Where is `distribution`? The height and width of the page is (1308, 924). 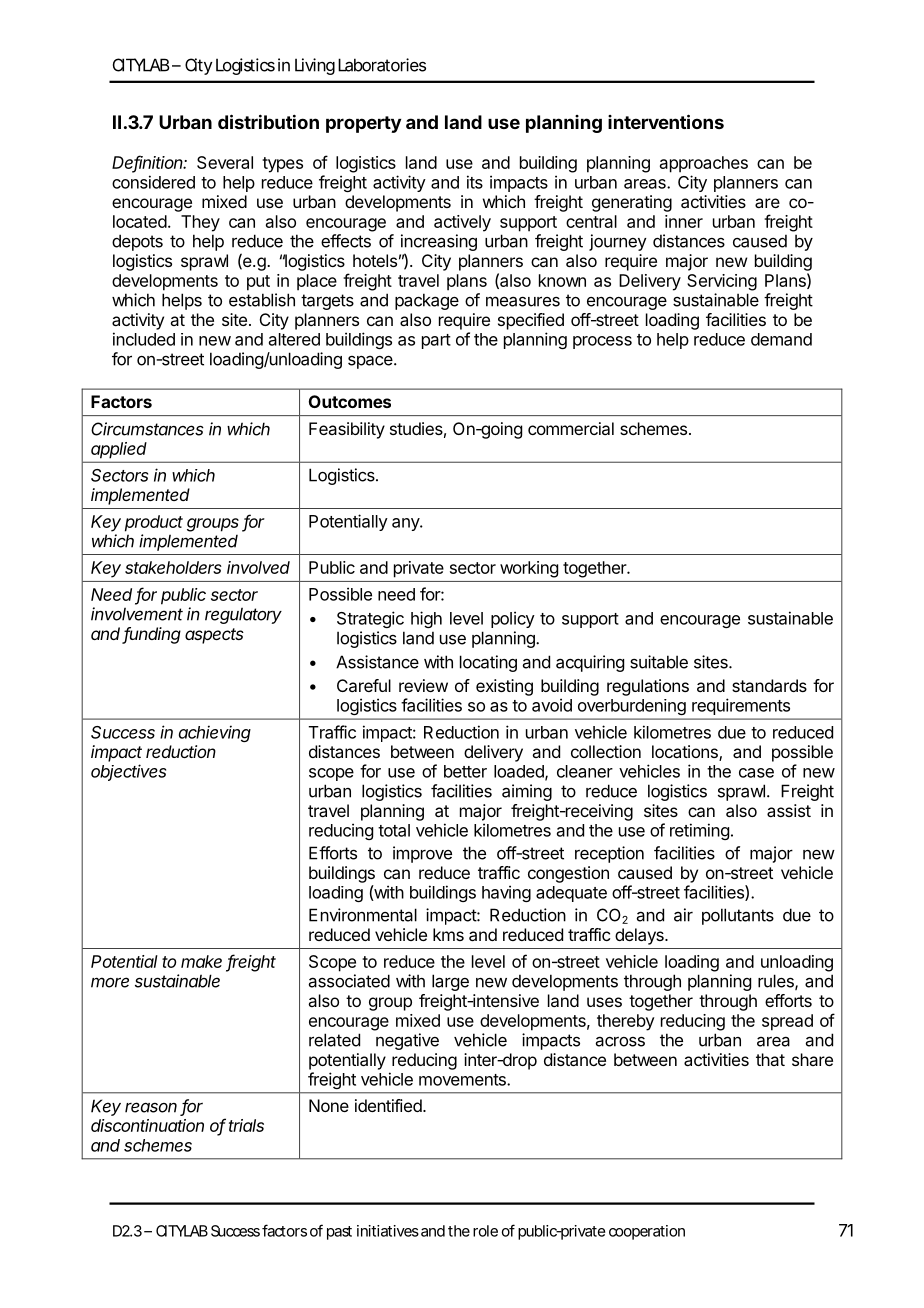 distribution is located at coordinates (268, 121).
